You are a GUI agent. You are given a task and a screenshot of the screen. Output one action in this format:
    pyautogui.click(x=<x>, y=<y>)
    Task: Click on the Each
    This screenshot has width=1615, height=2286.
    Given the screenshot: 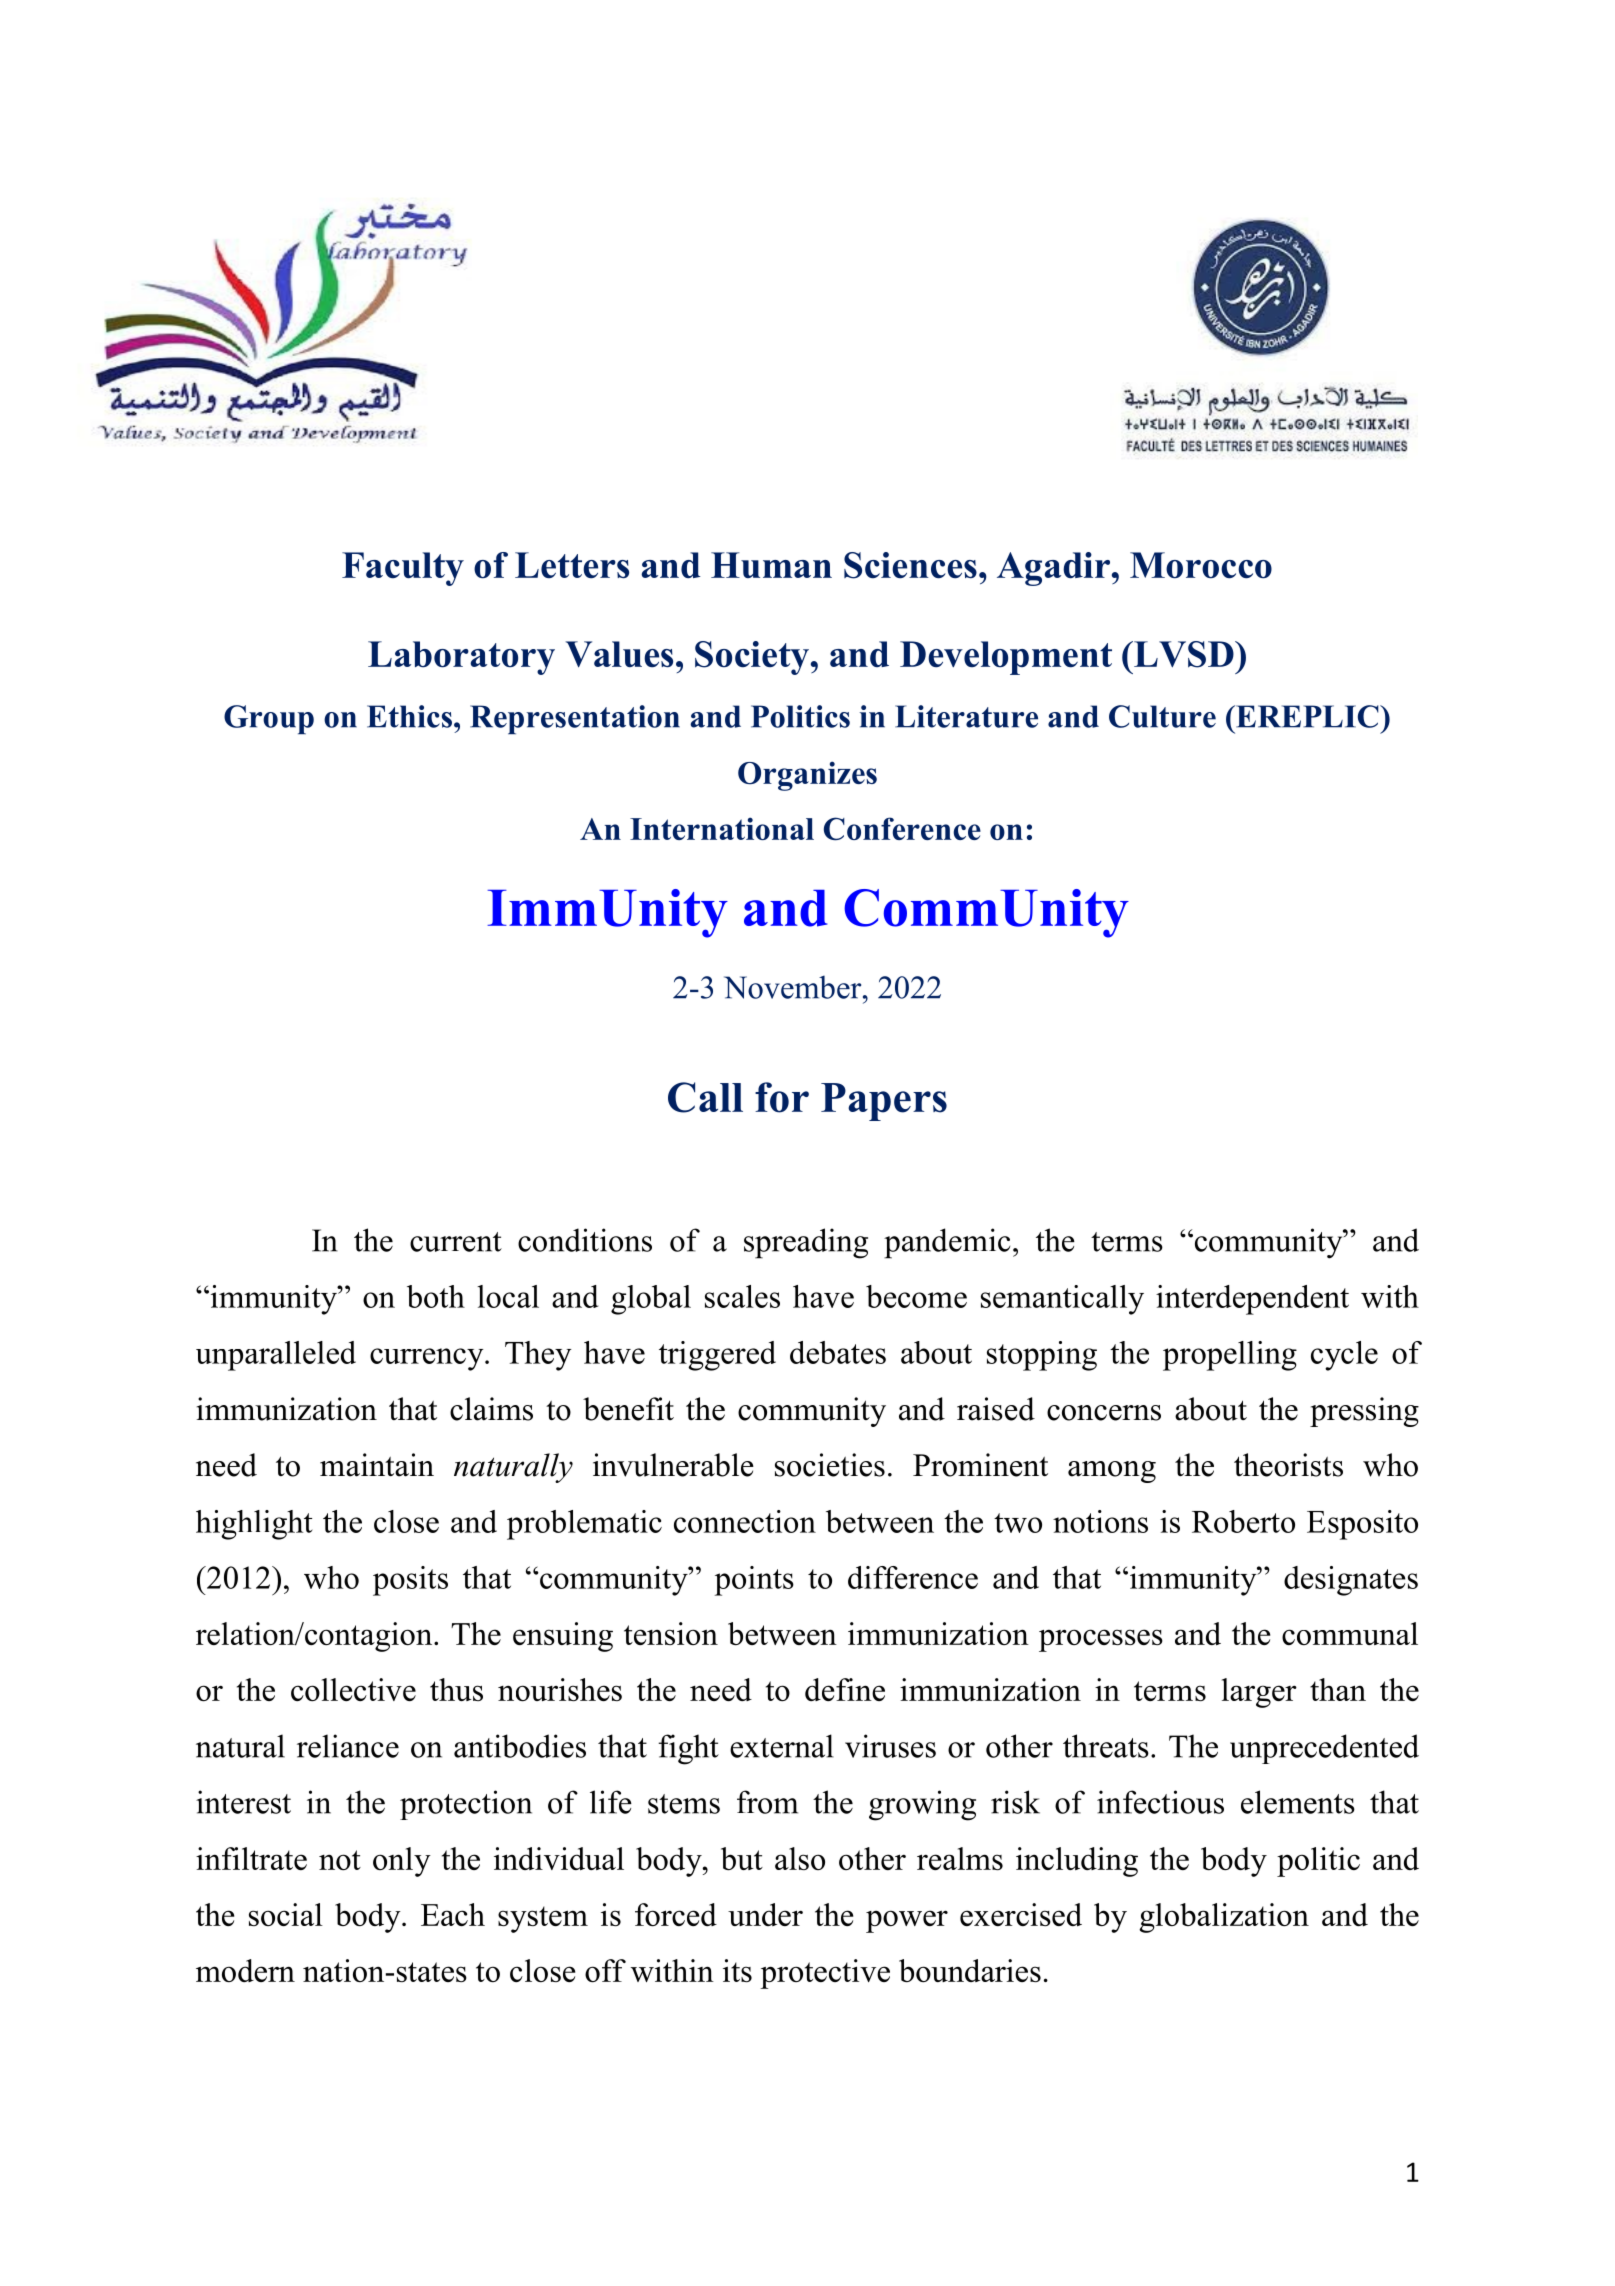 What is the action you would take?
    pyautogui.click(x=453, y=1914)
